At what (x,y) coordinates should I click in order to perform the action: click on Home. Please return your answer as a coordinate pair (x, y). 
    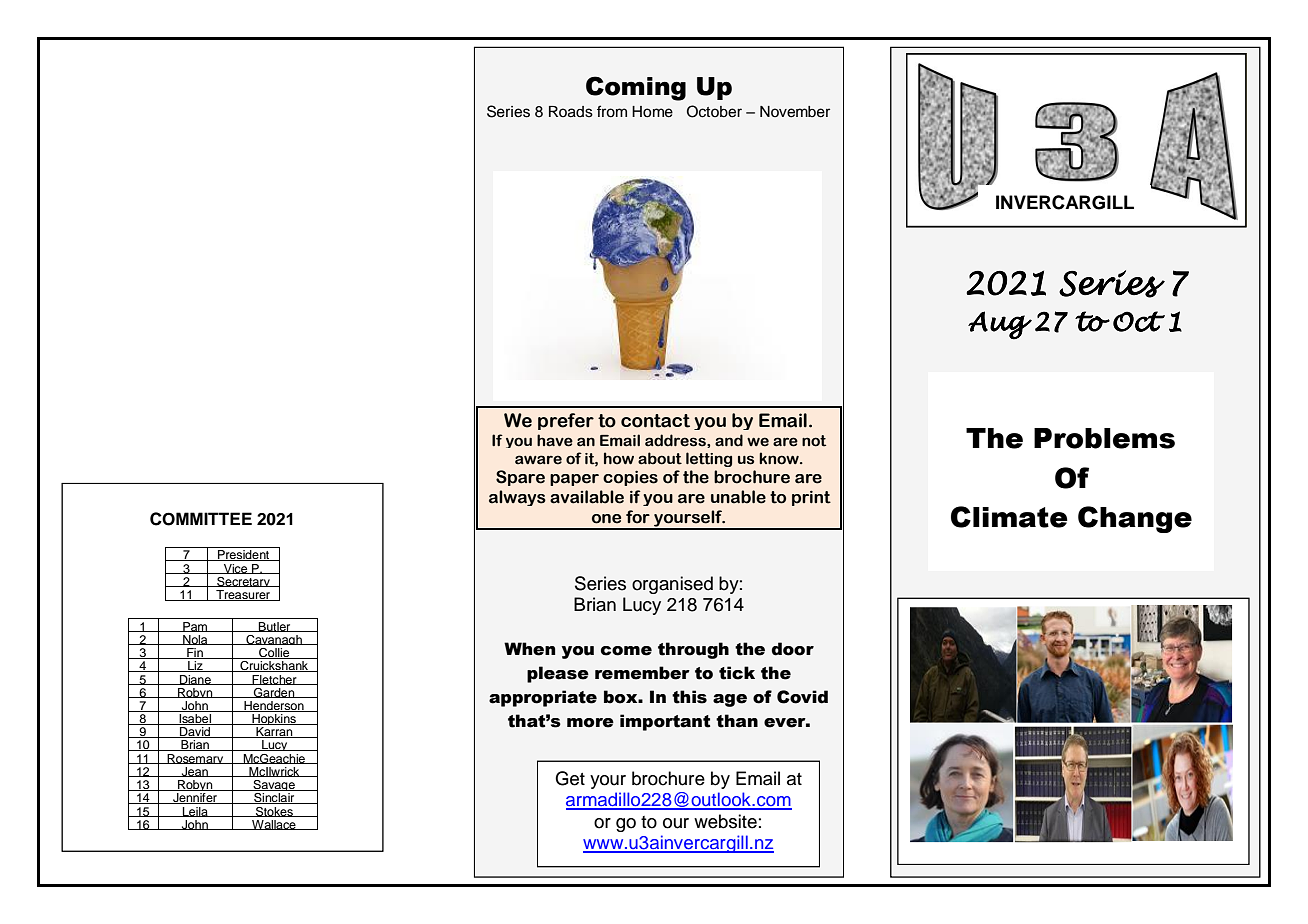
    Looking at the image, I should click on (652, 112).
